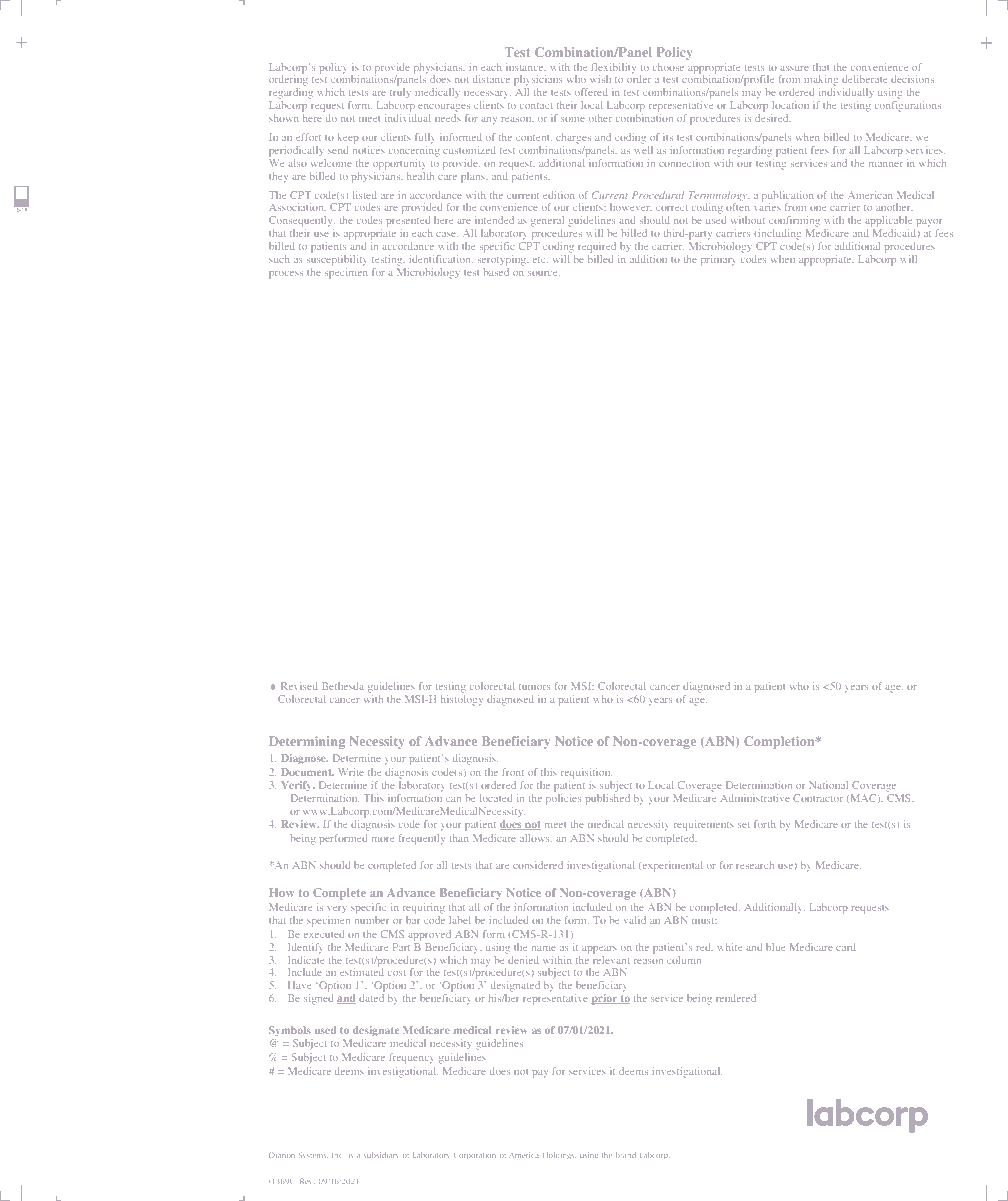 This page has width=1008, height=1201. I want to click on keep, so click(348, 138).
